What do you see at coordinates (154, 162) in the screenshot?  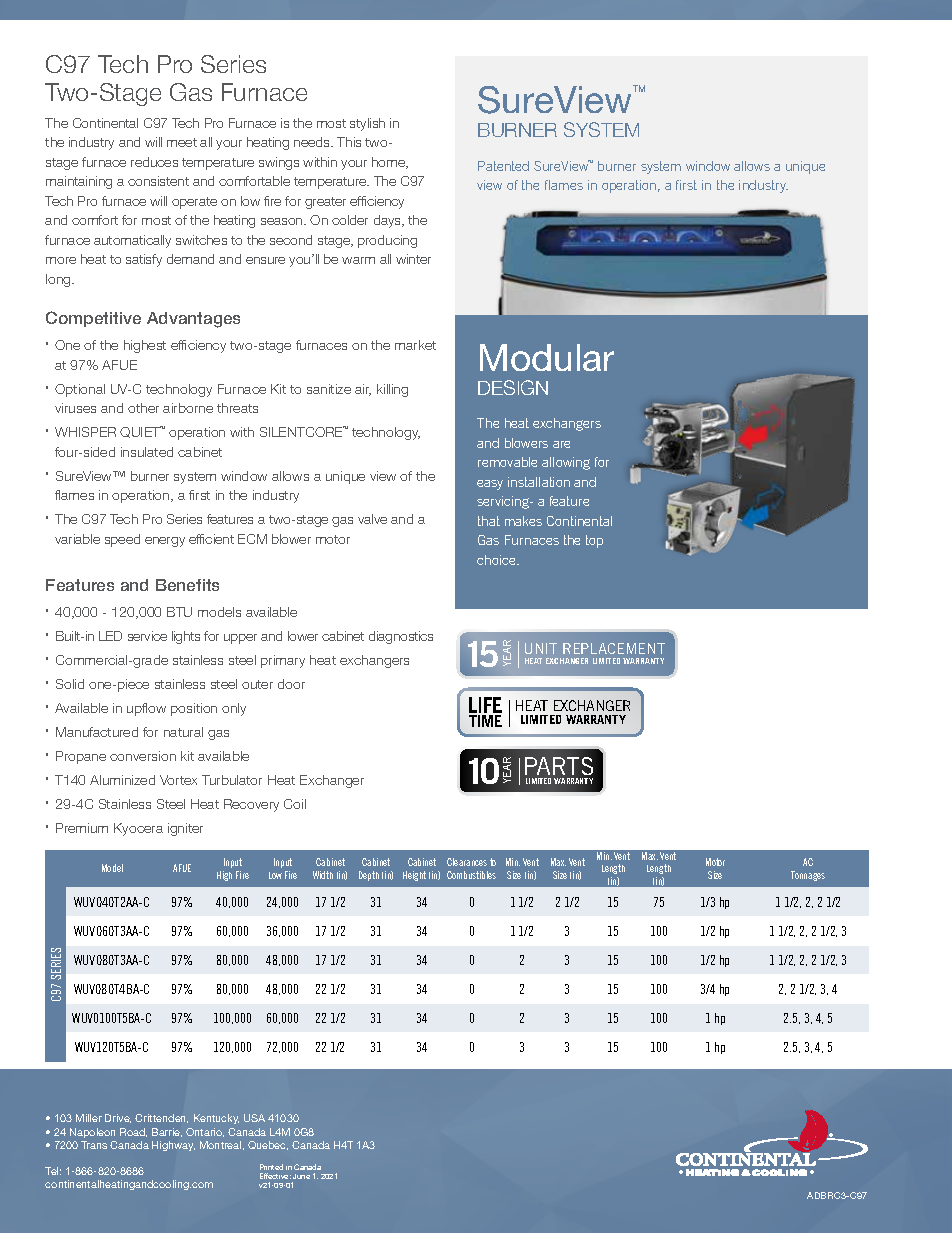 I see `reduces` at bounding box center [154, 162].
